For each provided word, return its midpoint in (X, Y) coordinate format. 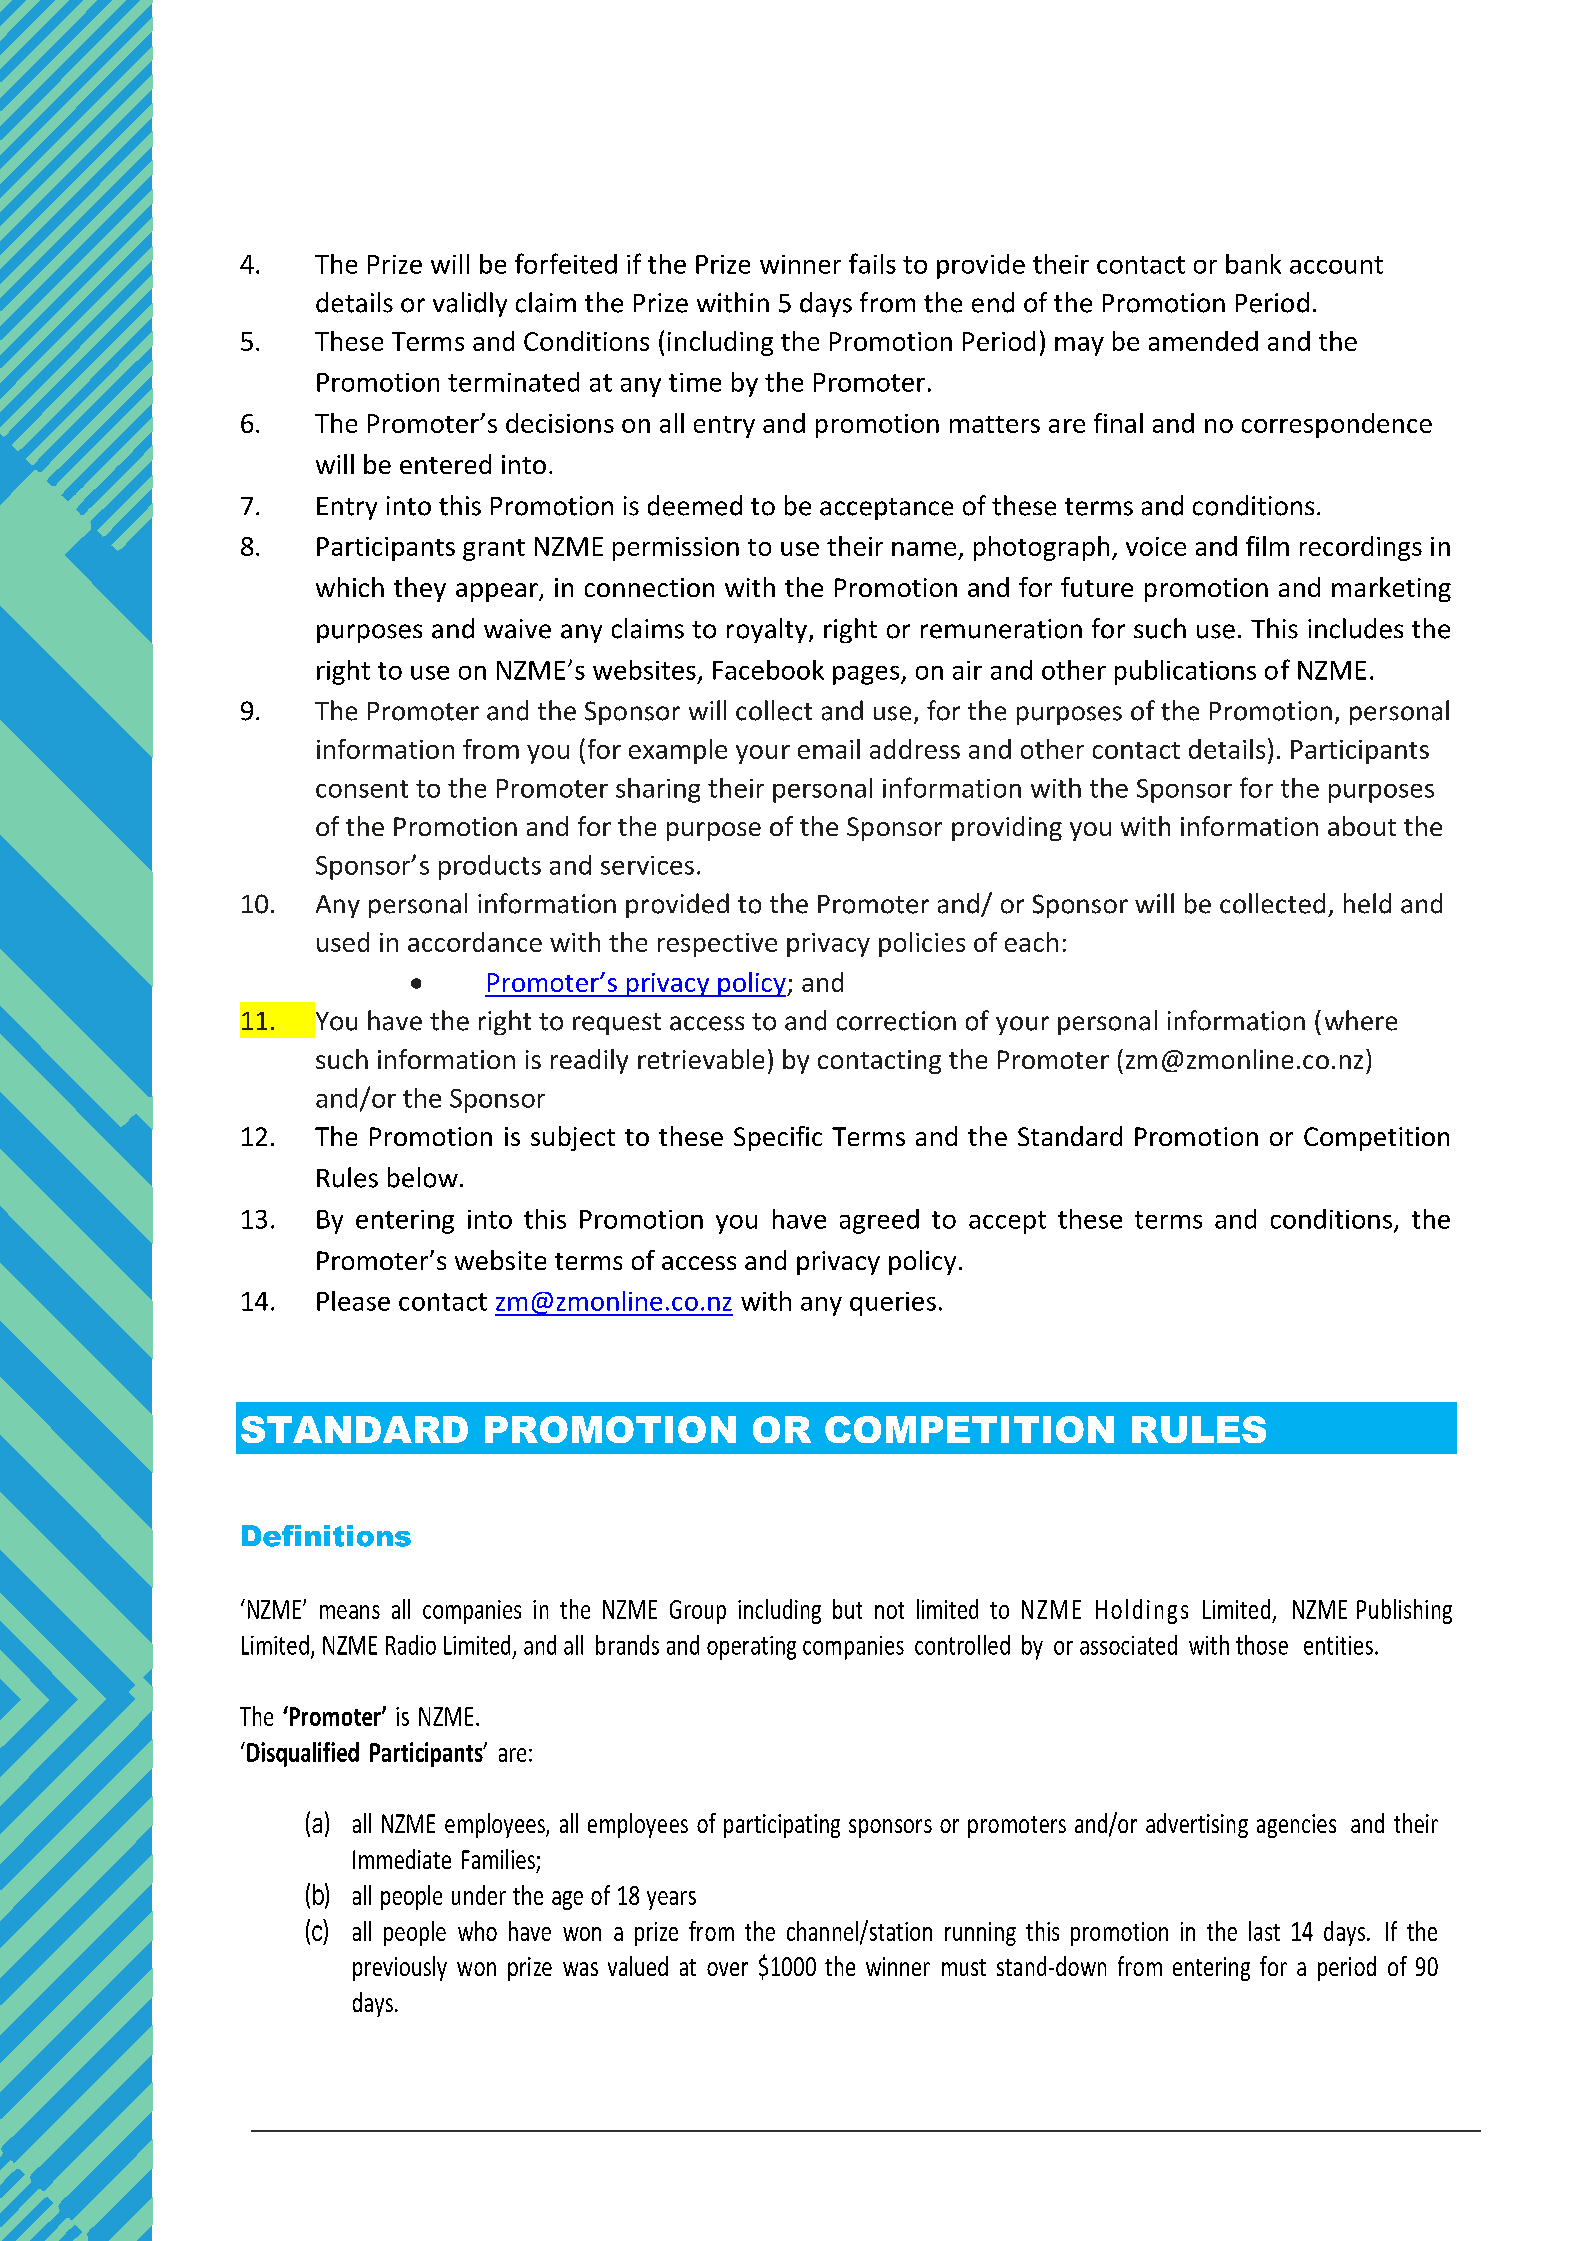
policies (922, 944)
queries (893, 1304)
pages (867, 675)
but (847, 1609)
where (1361, 1020)
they (420, 589)
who (477, 1931)
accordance (475, 942)
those (1262, 1645)
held (1367, 903)
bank (1253, 264)
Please (353, 1301)
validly (470, 304)
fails (872, 263)
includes (1355, 628)
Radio (411, 1645)
